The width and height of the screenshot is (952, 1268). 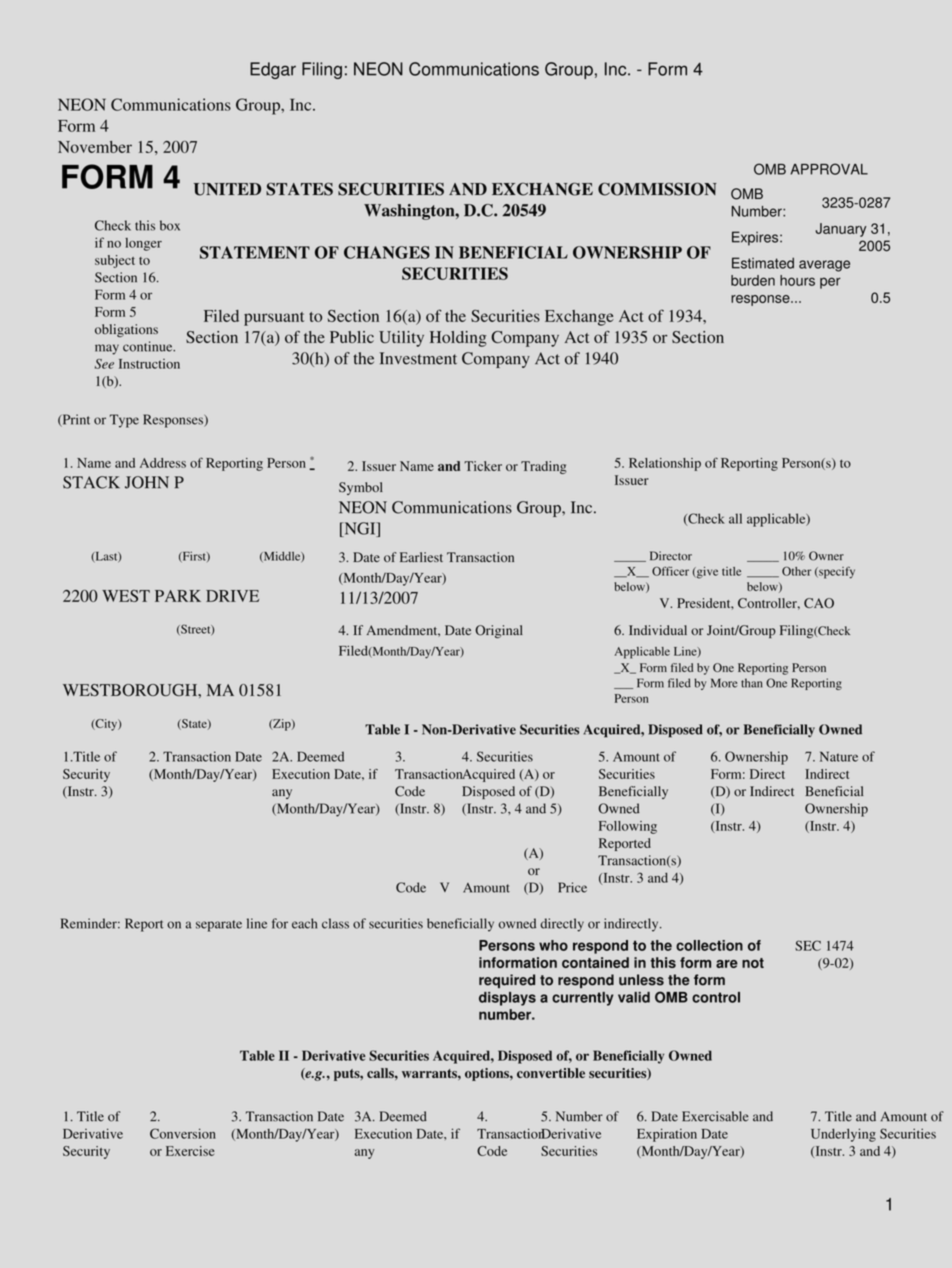 I want to click on PARK, so click(x=178, y=596).
